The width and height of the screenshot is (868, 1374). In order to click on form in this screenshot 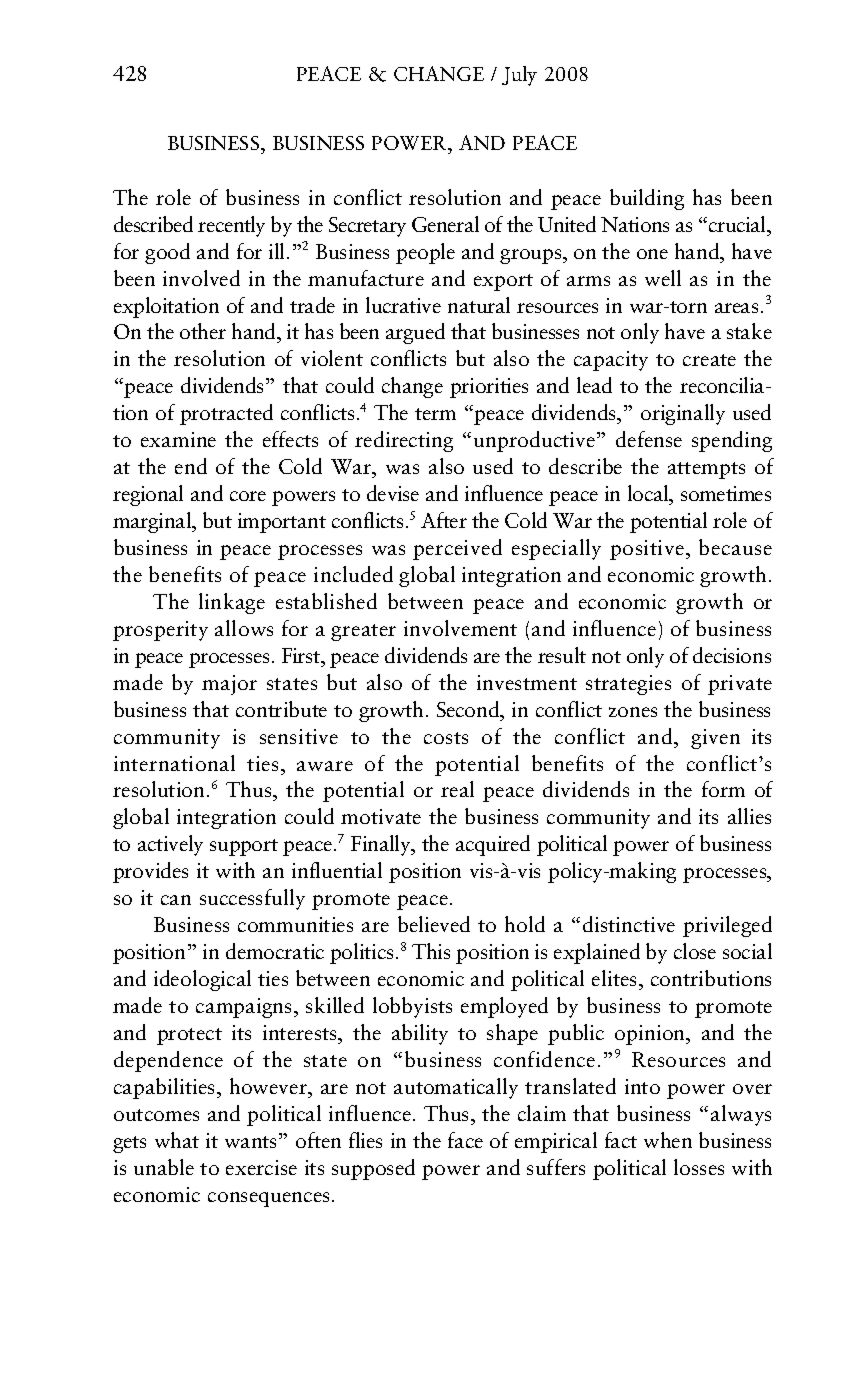, I will do `click(723, 789)`.
